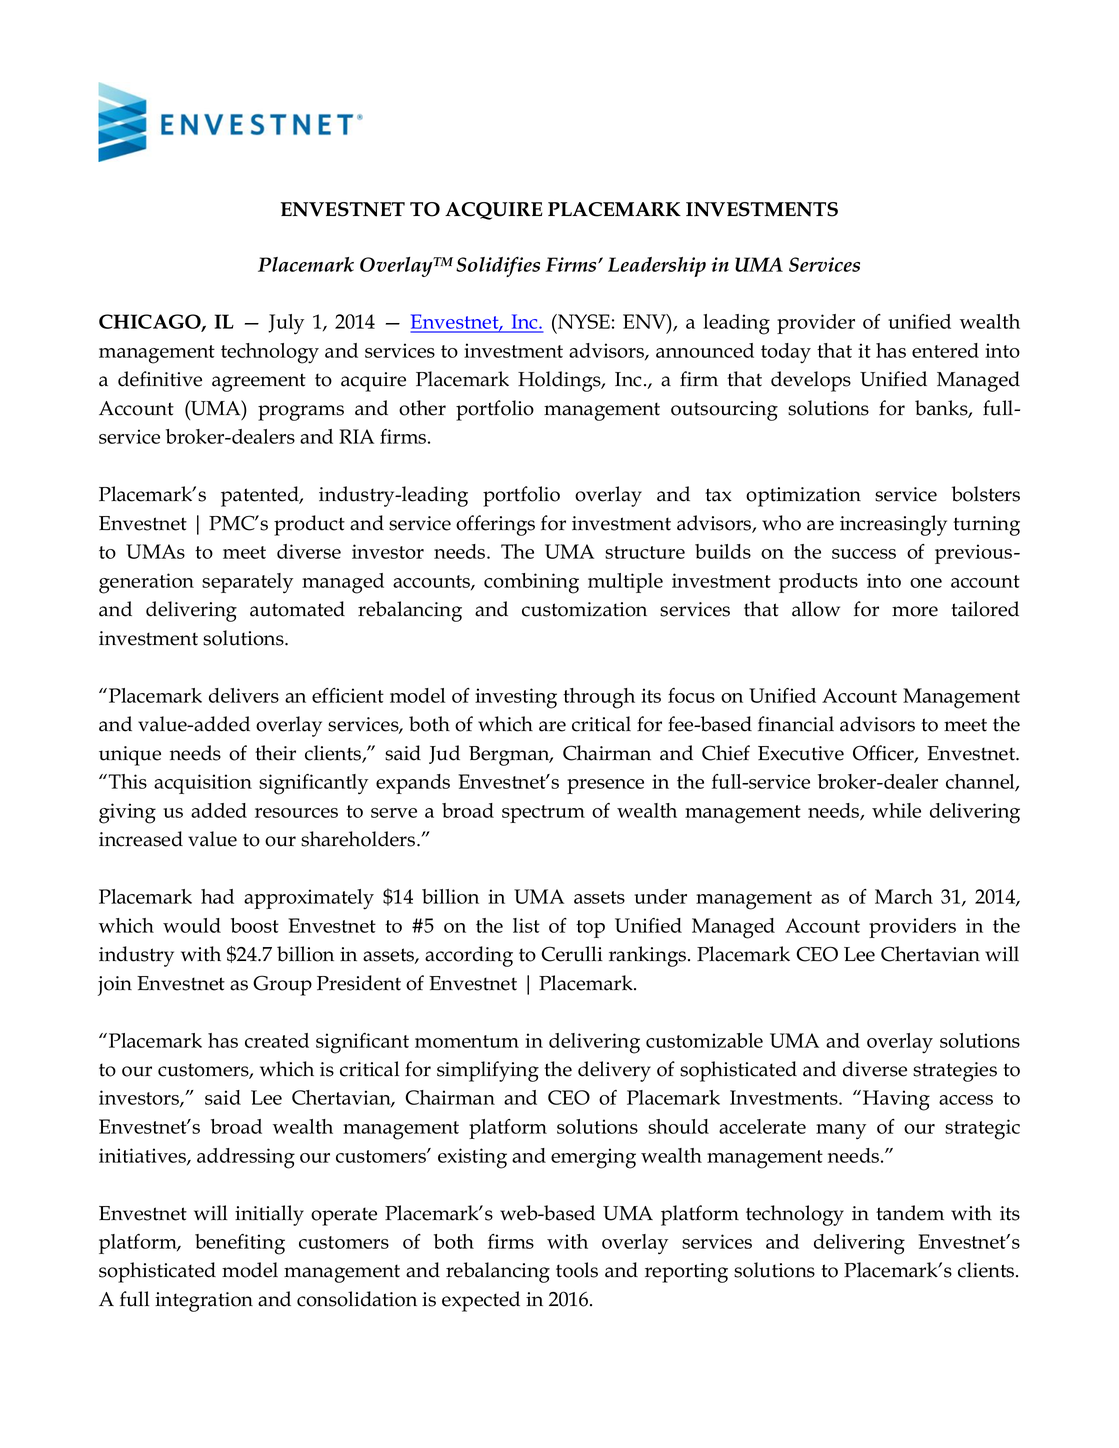 The width and height of the image is (1119, 1448). What do you see at coordinates (217, 896) in the image?
I see `had` at bounding box center [217, 896].
